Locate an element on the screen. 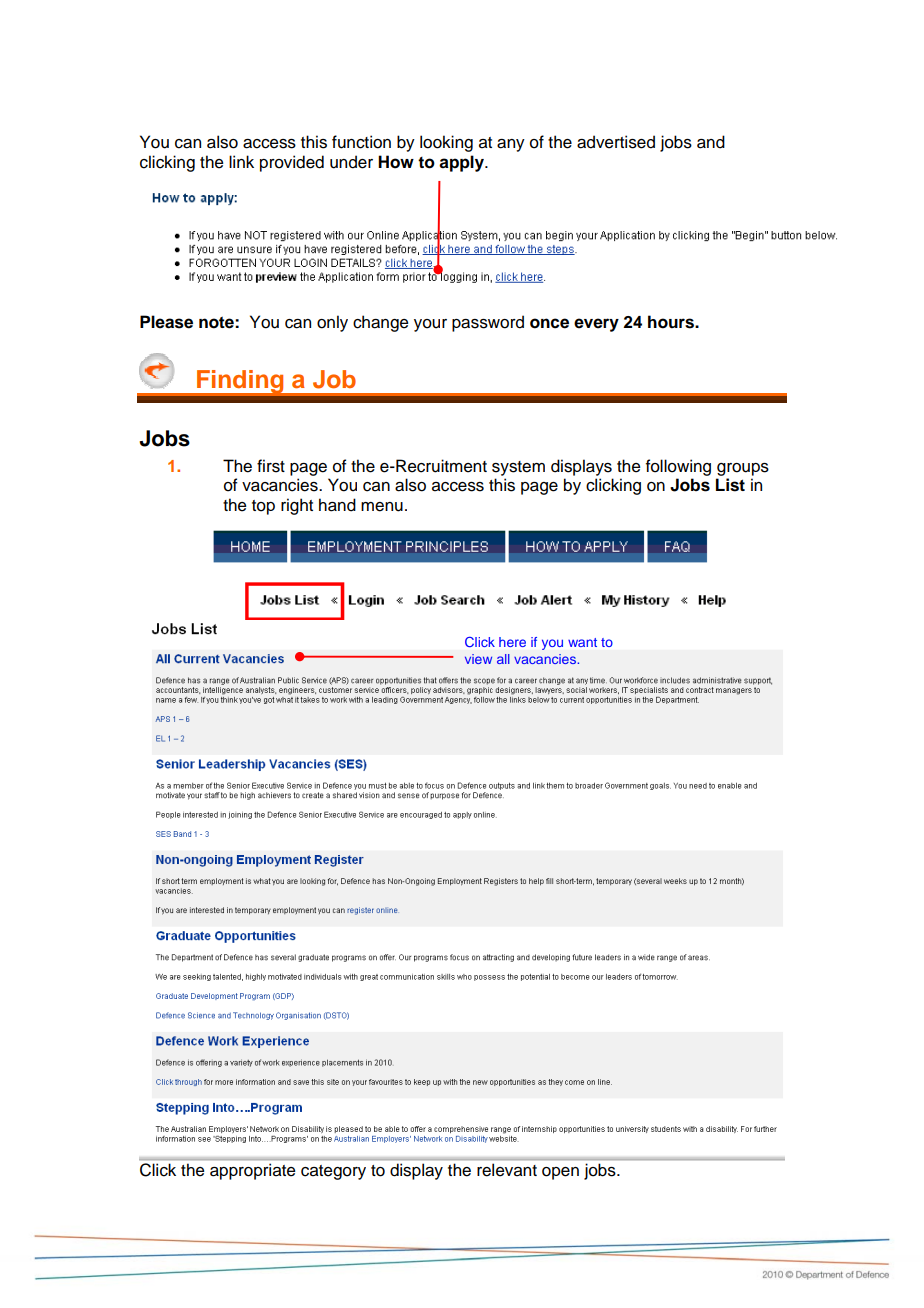 The height and width of the screenshot is (1308, 924). top is located at coordinates (263, 507).
